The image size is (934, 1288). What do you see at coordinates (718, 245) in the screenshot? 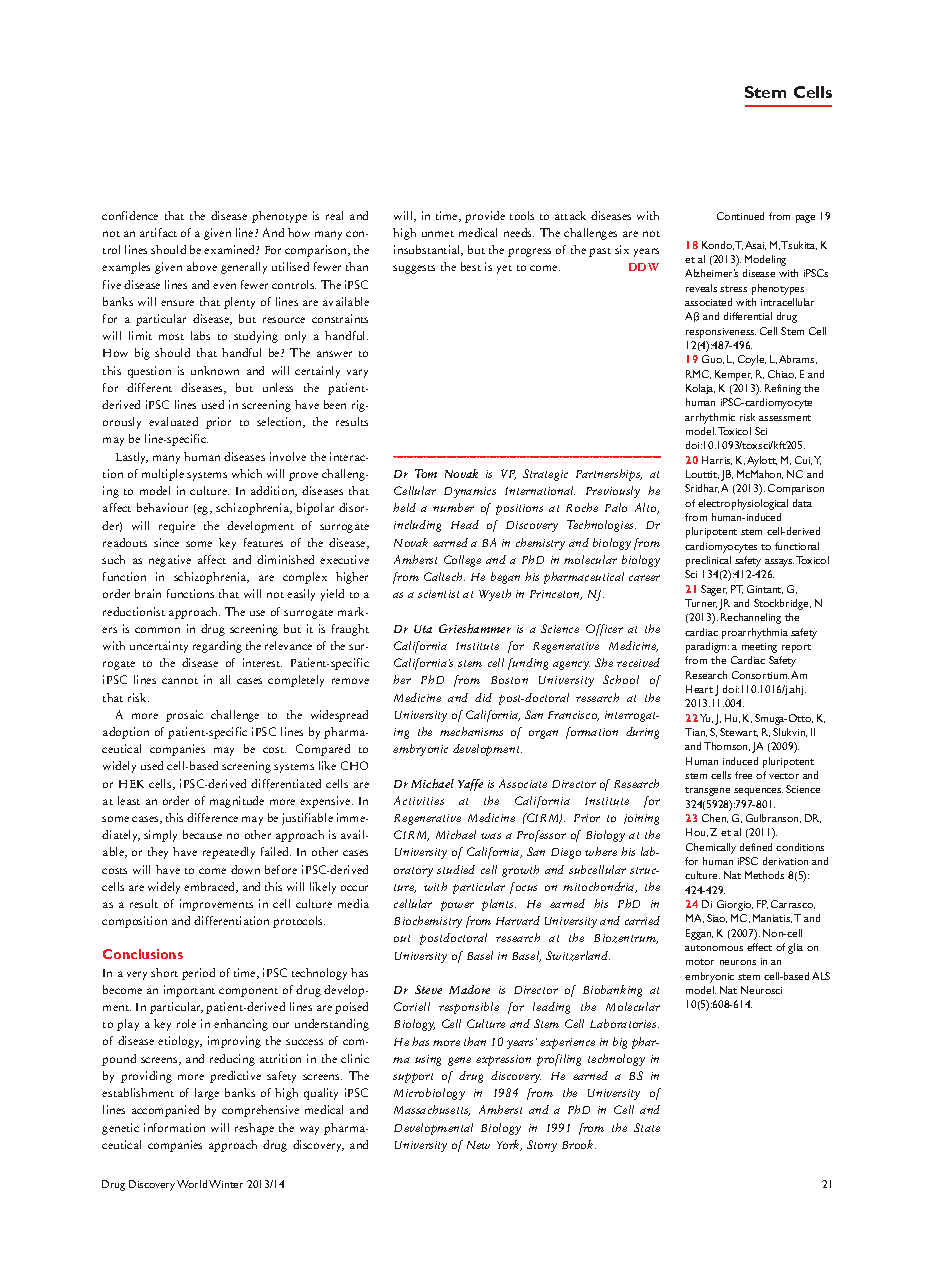
I see `Kondo` at bounding box center [718, 245].
